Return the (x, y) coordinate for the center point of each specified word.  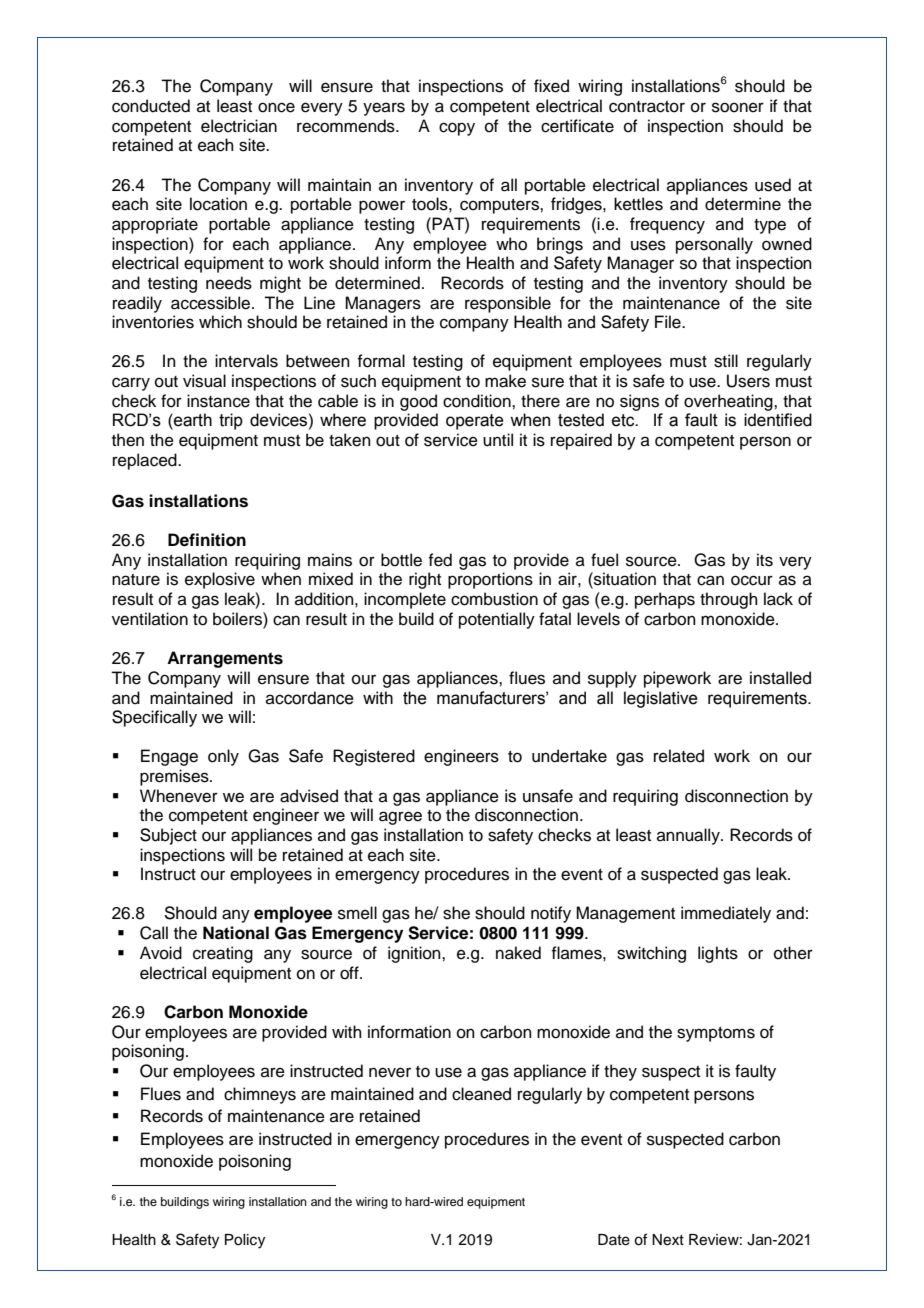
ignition (415, 954)
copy (457, 129)
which (220, 322)
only (223, 757)
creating (223, 954)
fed (440, 560)
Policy (245, 1241)
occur (752, 580)
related (679, 756)
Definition (207, 540)
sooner (738, 107)
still (726, 361)
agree (400, 818)
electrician (239, 126)
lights (718, 954)
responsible (508, 304)
